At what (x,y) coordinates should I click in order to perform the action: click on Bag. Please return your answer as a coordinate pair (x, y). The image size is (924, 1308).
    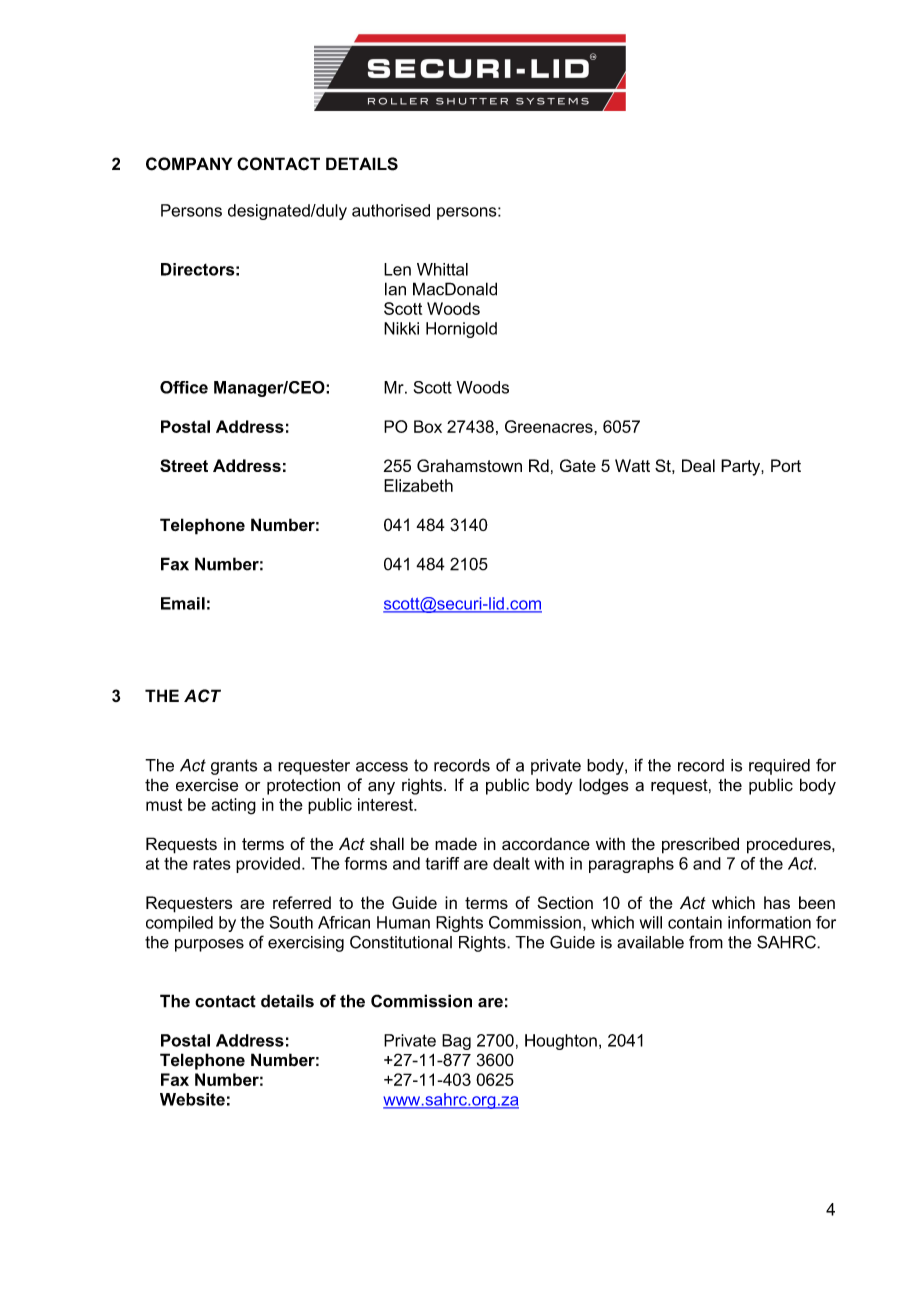
    Looking at the image, I should click on (456, 1042).
